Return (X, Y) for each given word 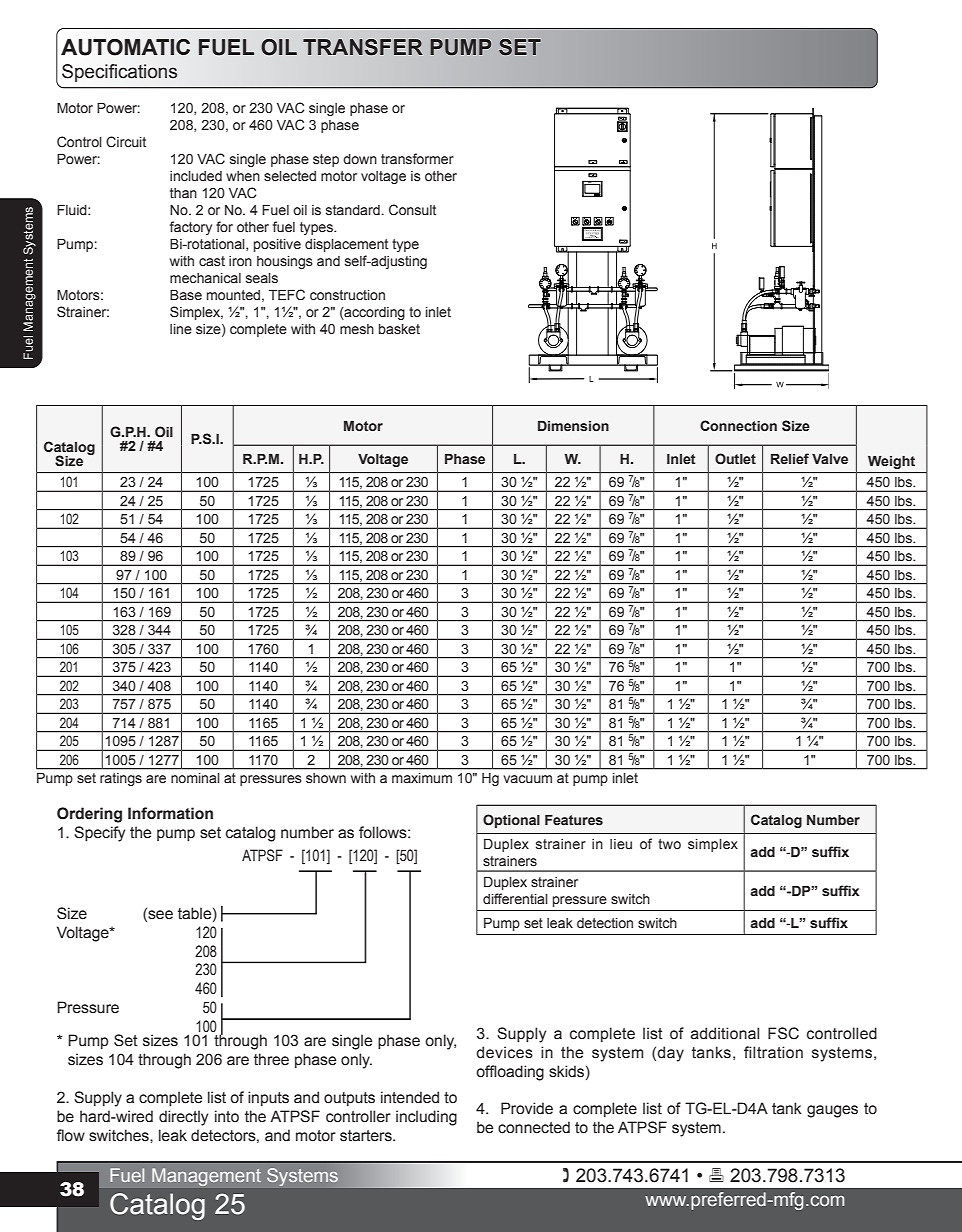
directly (183, 1118)
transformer (417, 159)
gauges (832, 1111)
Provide (527, 1108)
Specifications (119, 73)
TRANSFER (363, 47)
